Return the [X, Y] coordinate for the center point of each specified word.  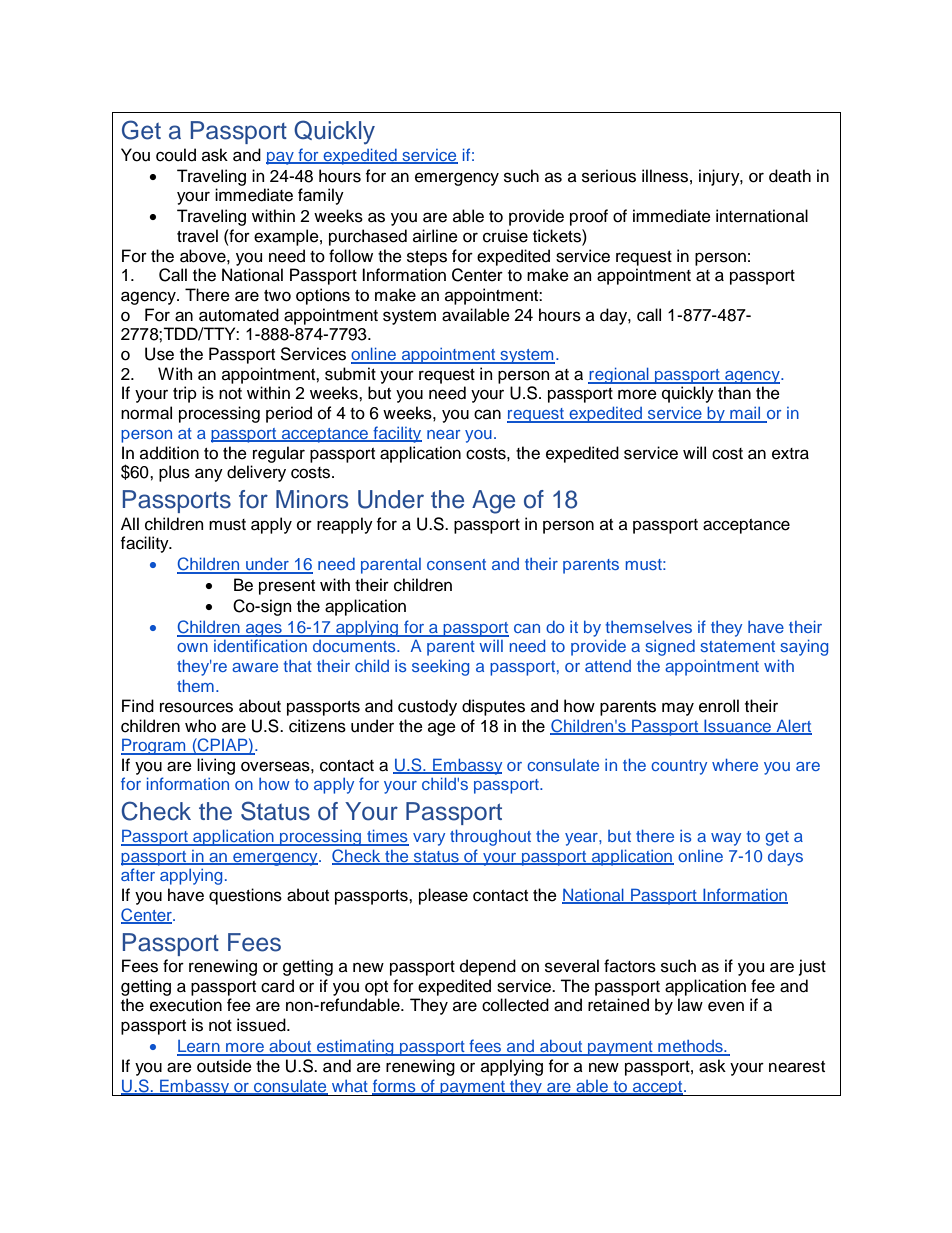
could [176, 155]
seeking [440, 668]
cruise [505, 236]
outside [224, 1066]
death [790, 176]
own [192, 647]
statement [738, 646]
